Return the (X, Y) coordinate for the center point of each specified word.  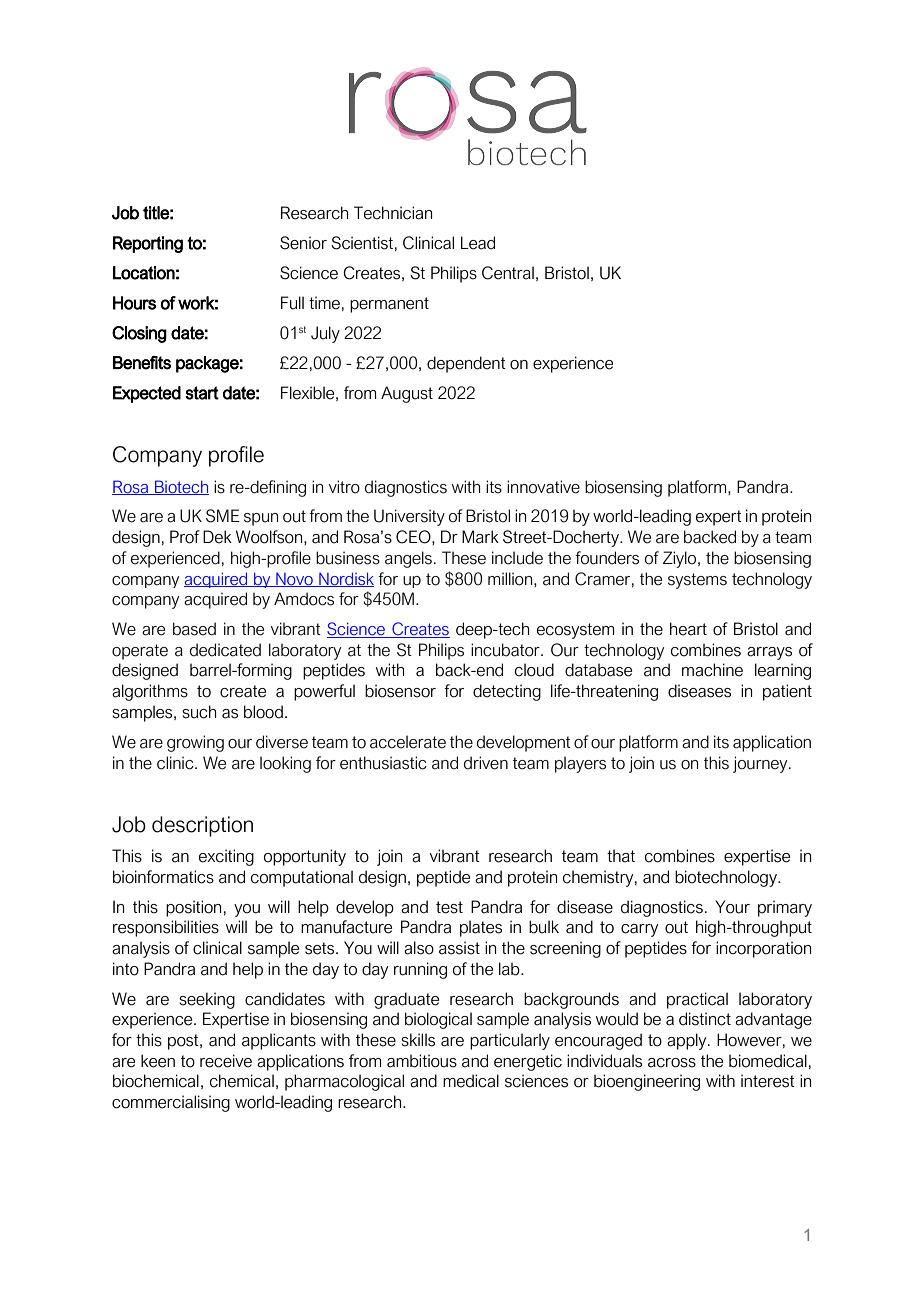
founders (607, 558)
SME (223, 516)
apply (688, 1041)
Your (732, 907)
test (449, 907)
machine (712, 670)
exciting (226, 857)
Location (144, 273)
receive (226, 1061)
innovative (543, 487)
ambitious (422, 1061)
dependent (466, 364)
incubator (506, 650)
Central (508, 273)
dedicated (225, 650)
